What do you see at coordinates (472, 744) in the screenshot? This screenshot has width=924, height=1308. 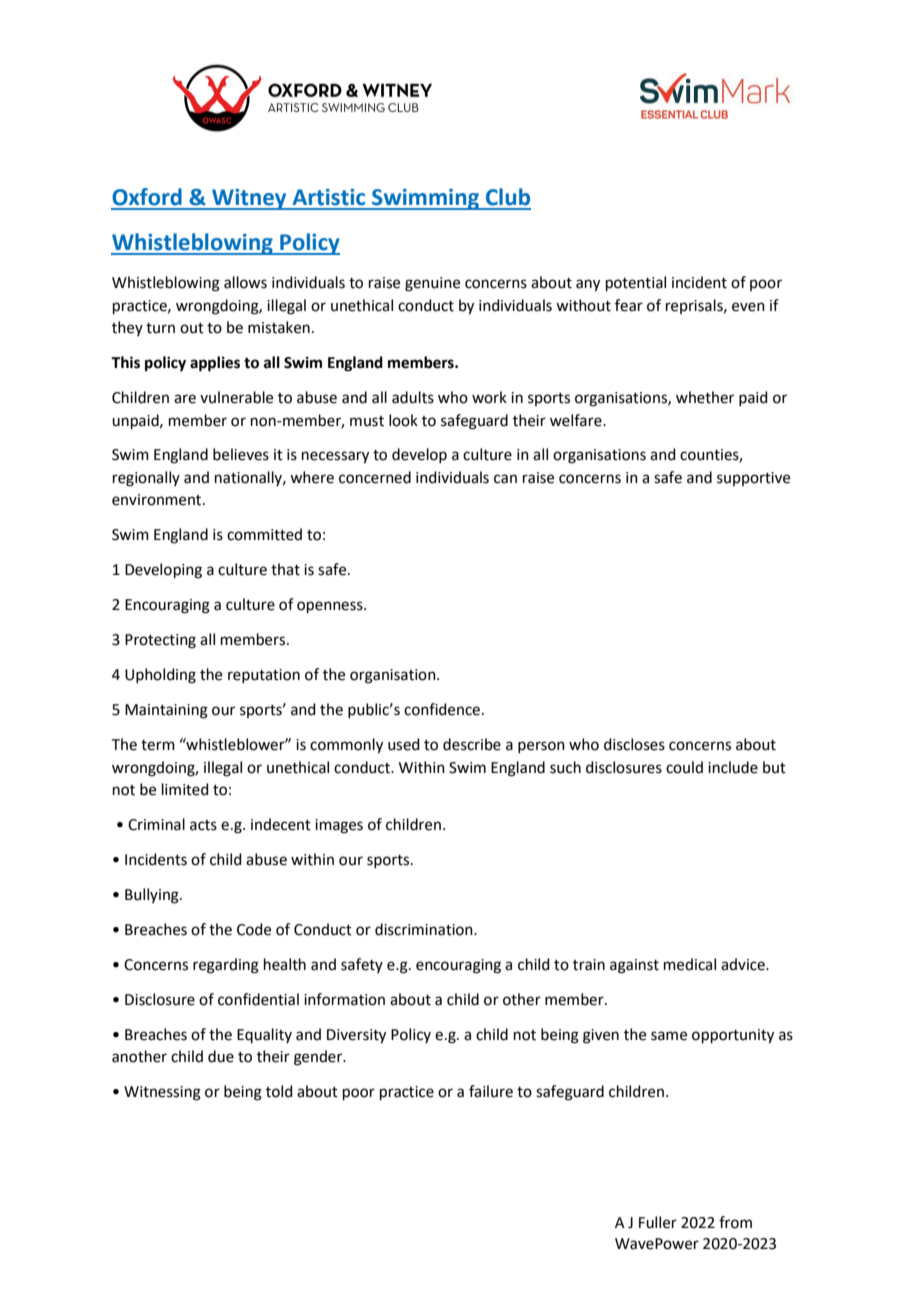 I see `describe` at bounding box center [472, 744].
